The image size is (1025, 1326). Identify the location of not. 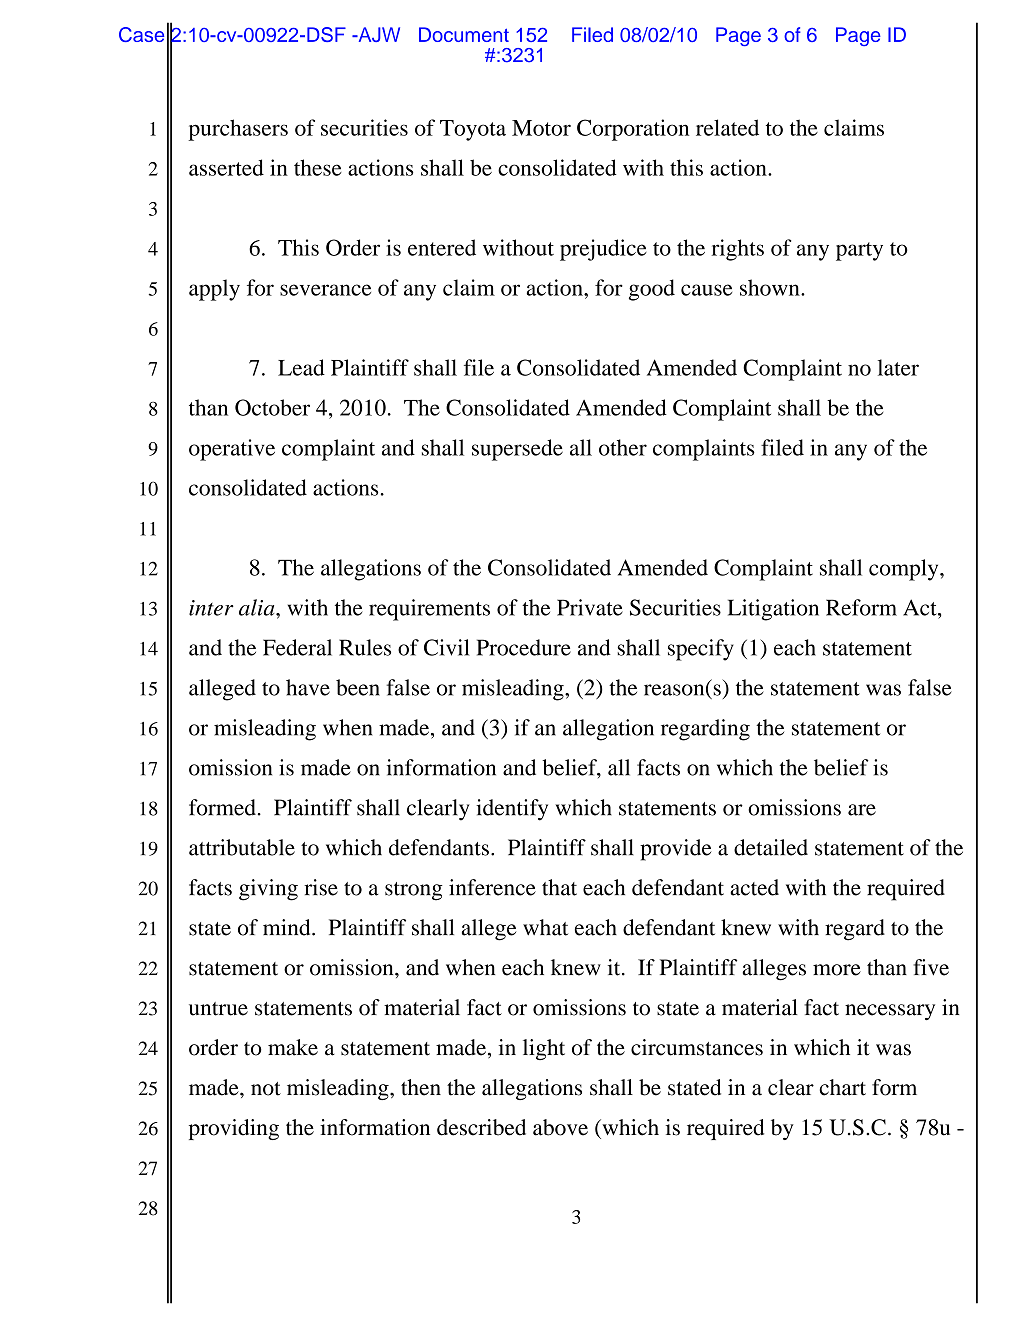
(266, 1089).
